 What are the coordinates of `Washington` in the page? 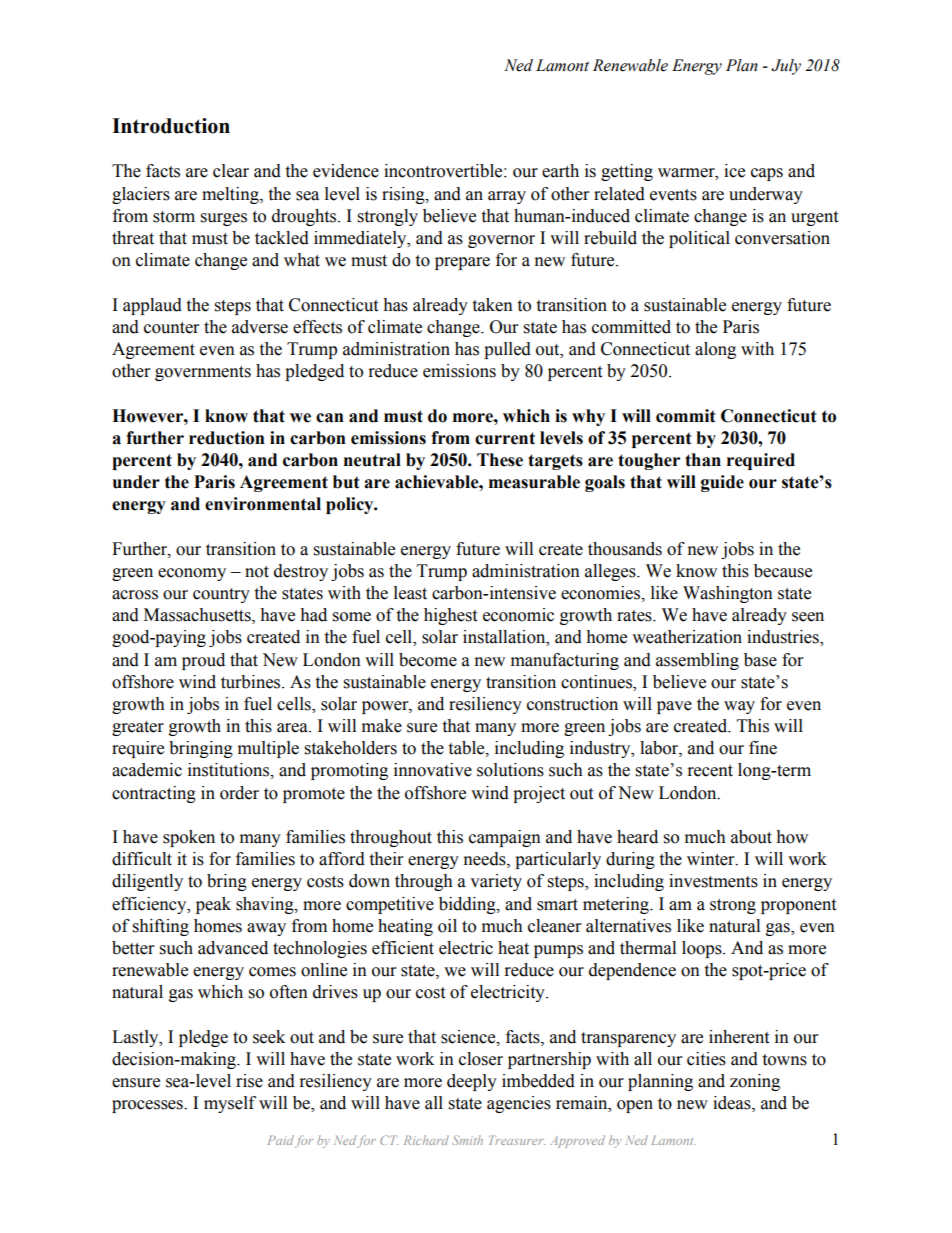 It's located at (728, 594).
